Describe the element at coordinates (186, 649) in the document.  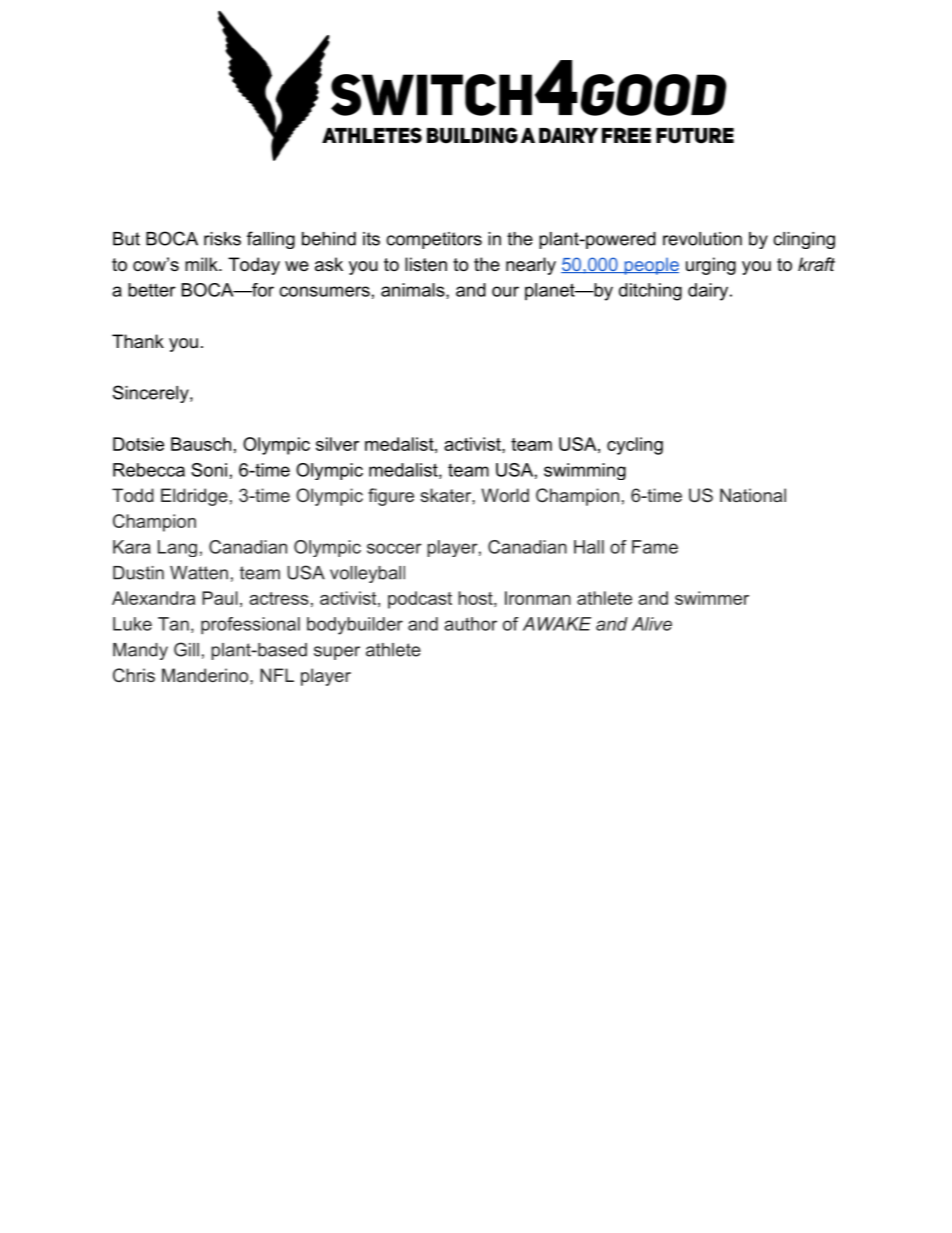
I see `Gill` at that location.
